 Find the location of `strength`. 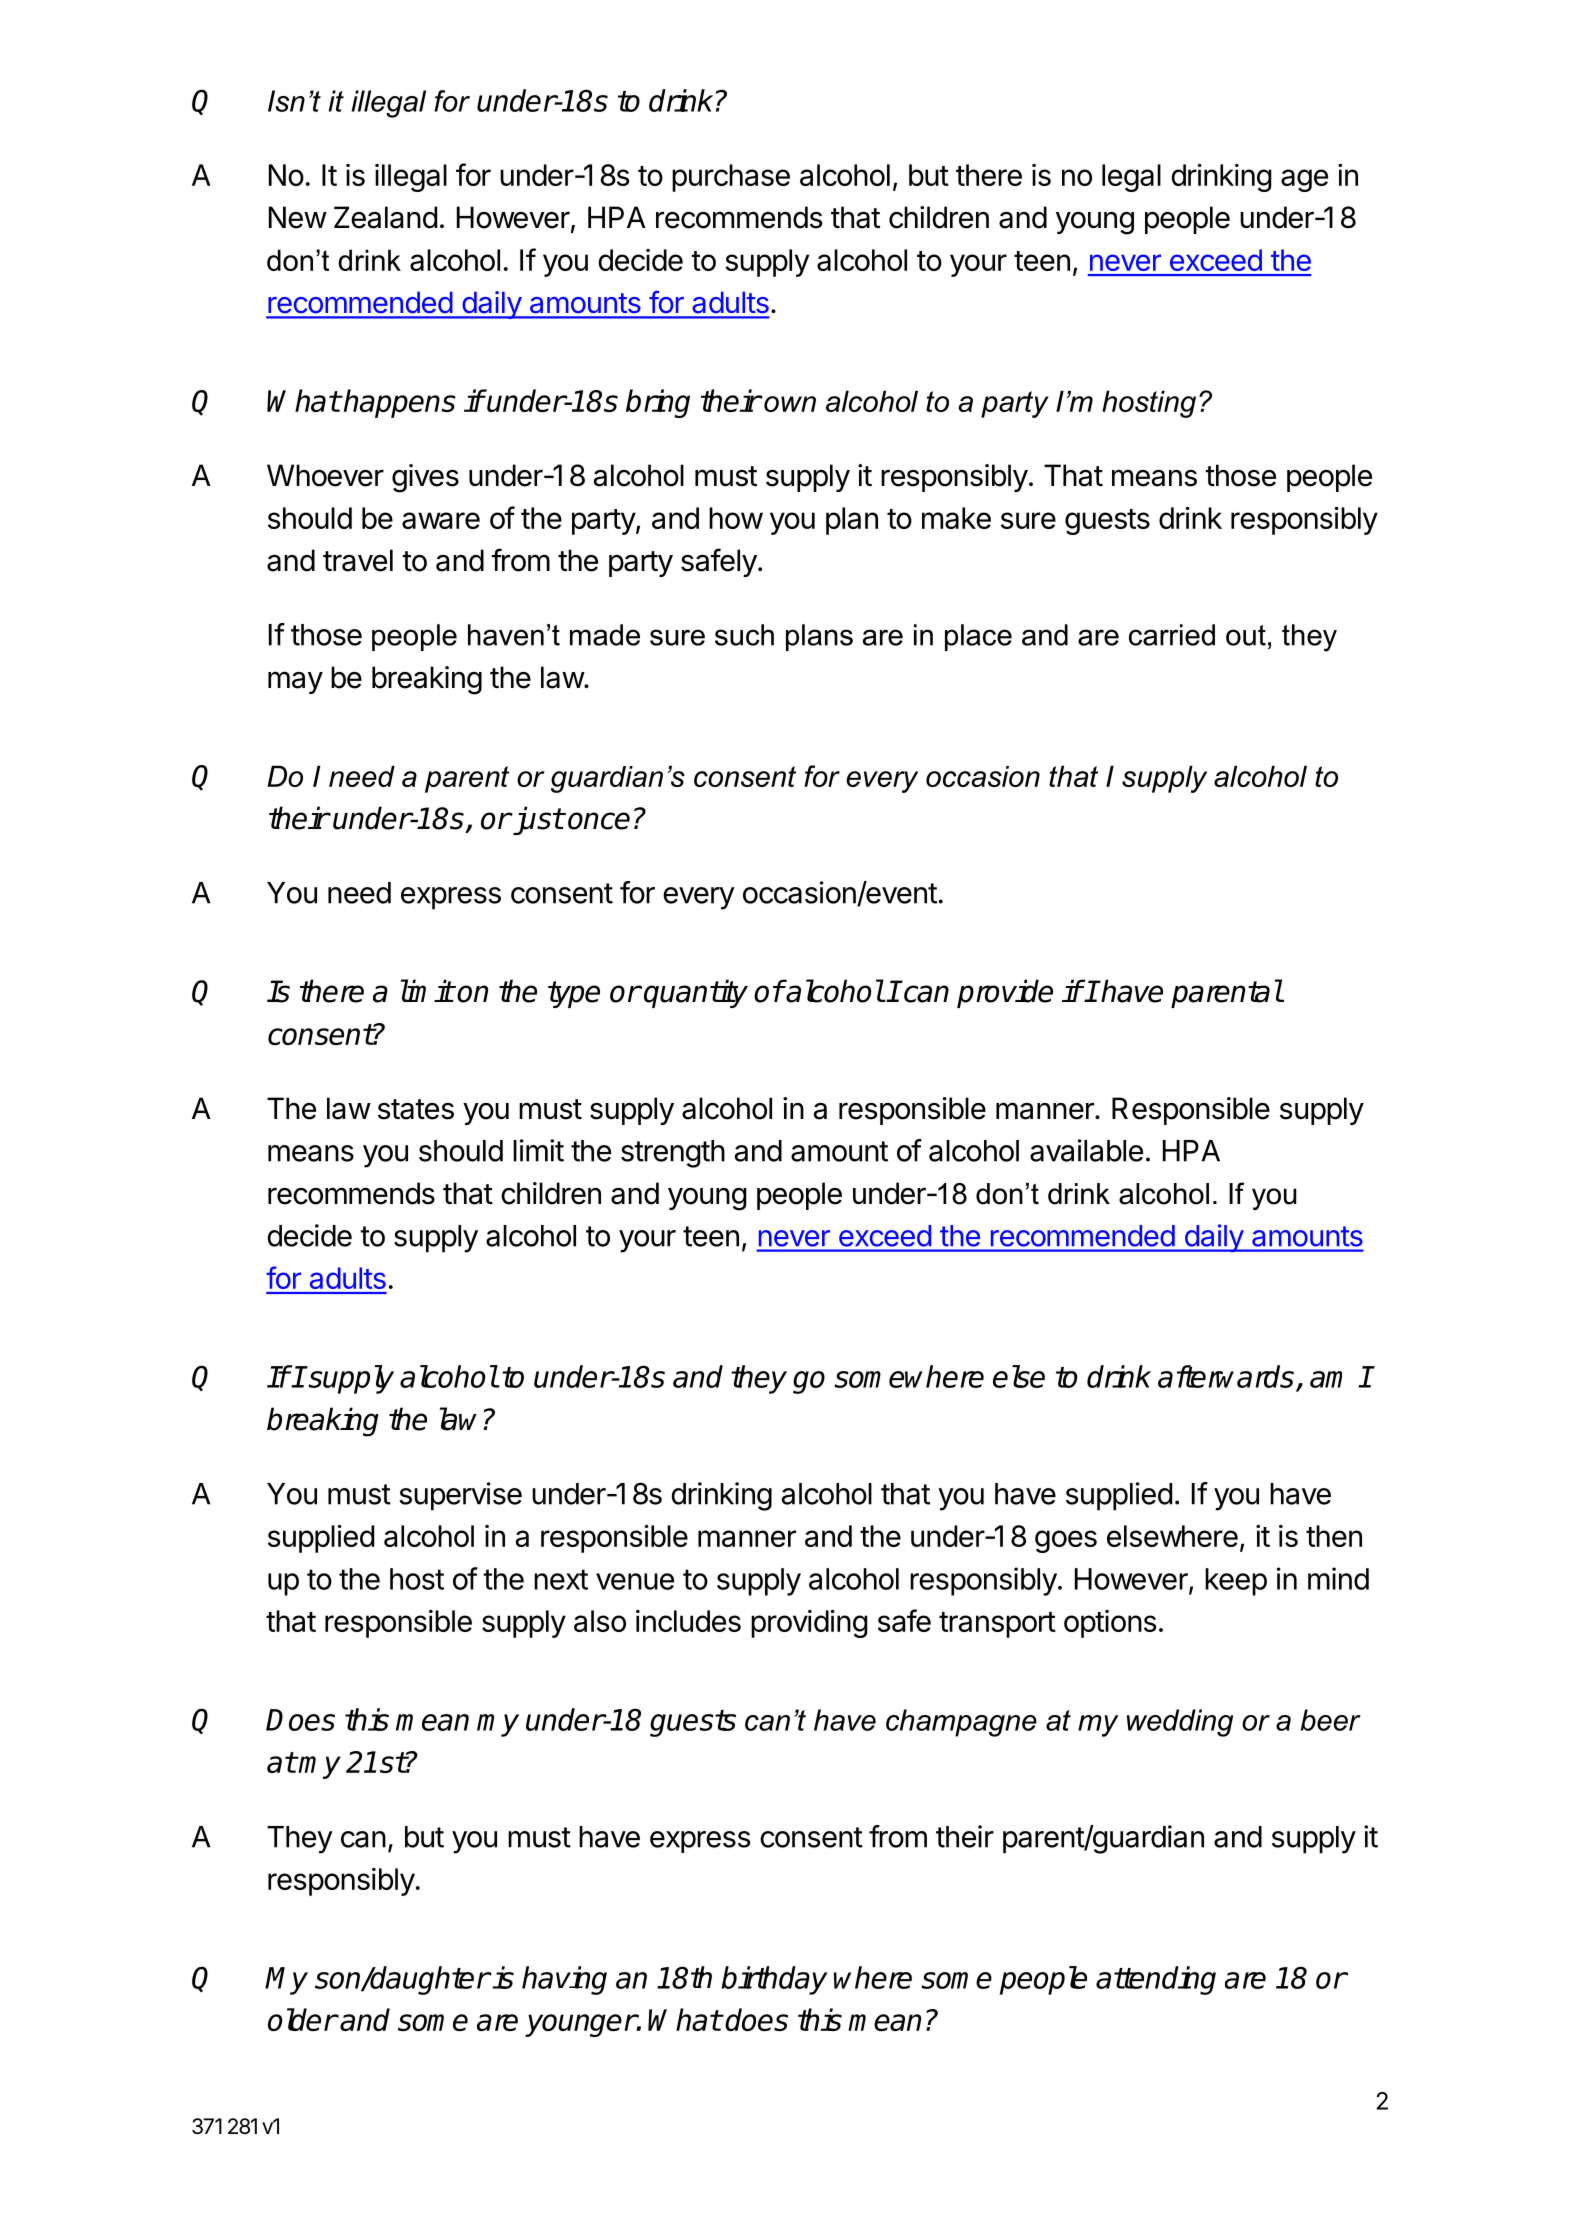

strength is located at coordinates (673, 1154).
